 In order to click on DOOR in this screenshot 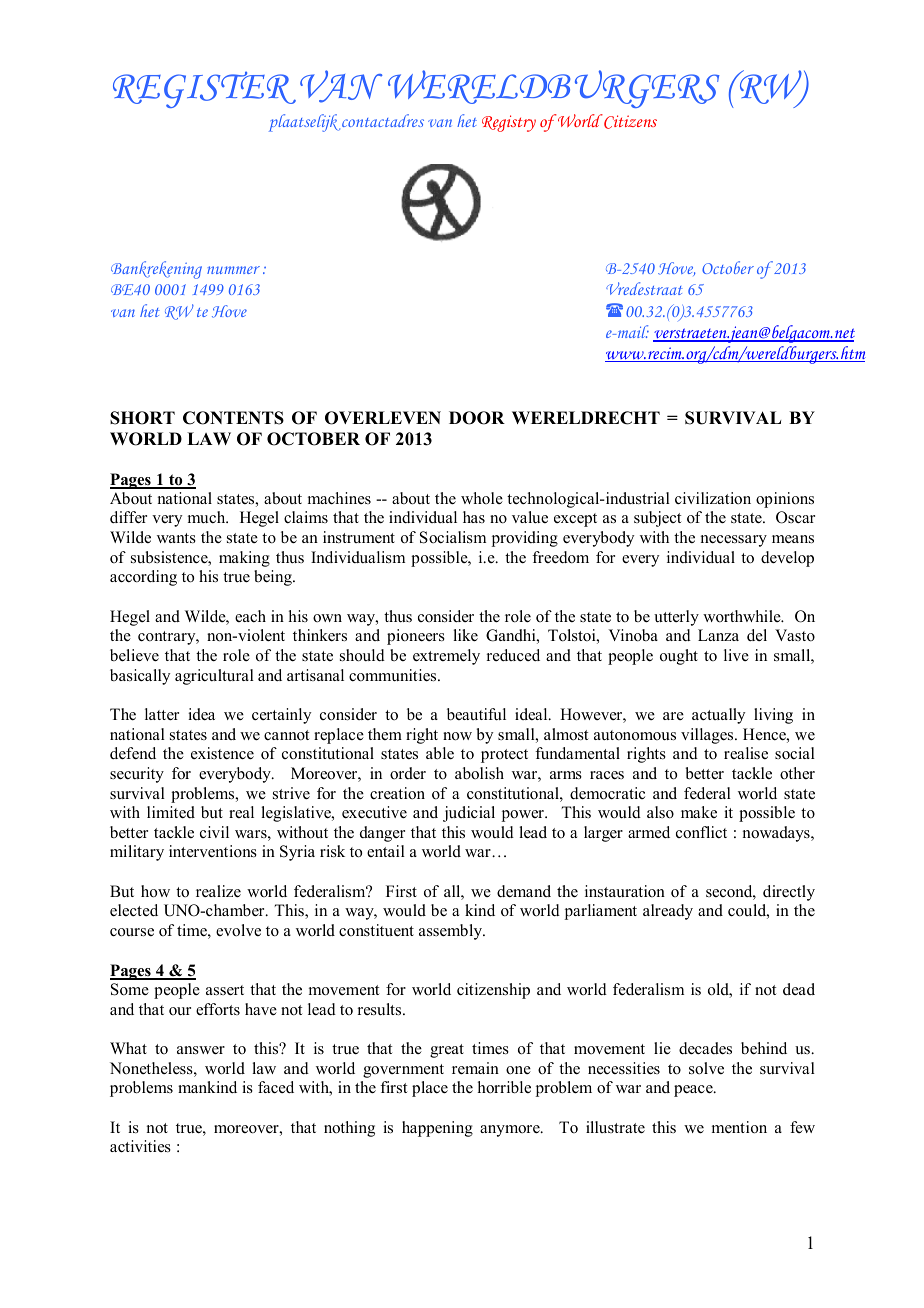, I will do `click(477, 418)`.
